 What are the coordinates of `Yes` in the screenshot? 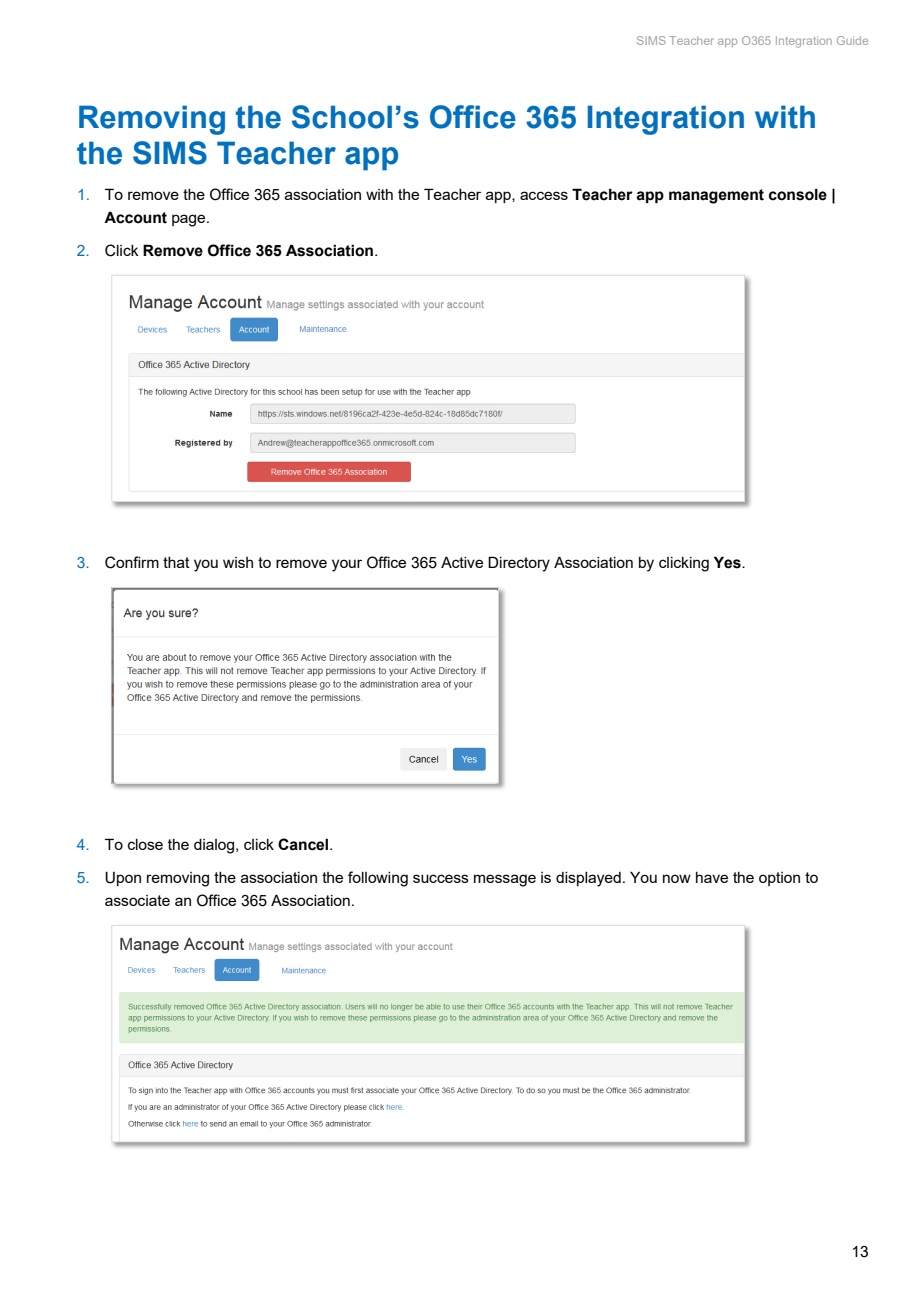 It's located at (728, 562).
